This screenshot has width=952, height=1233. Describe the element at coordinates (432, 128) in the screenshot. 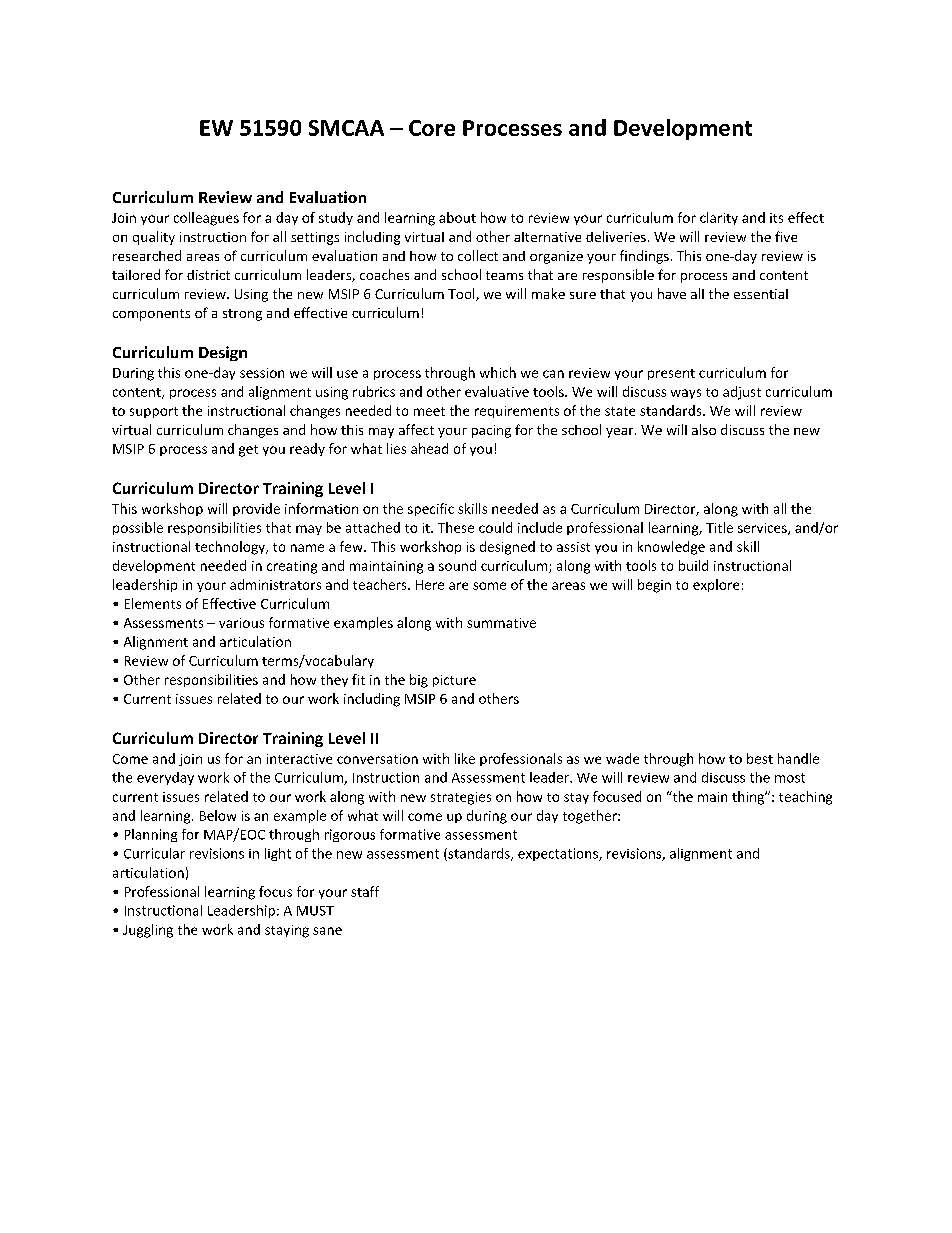

I see `Core` at that location.
